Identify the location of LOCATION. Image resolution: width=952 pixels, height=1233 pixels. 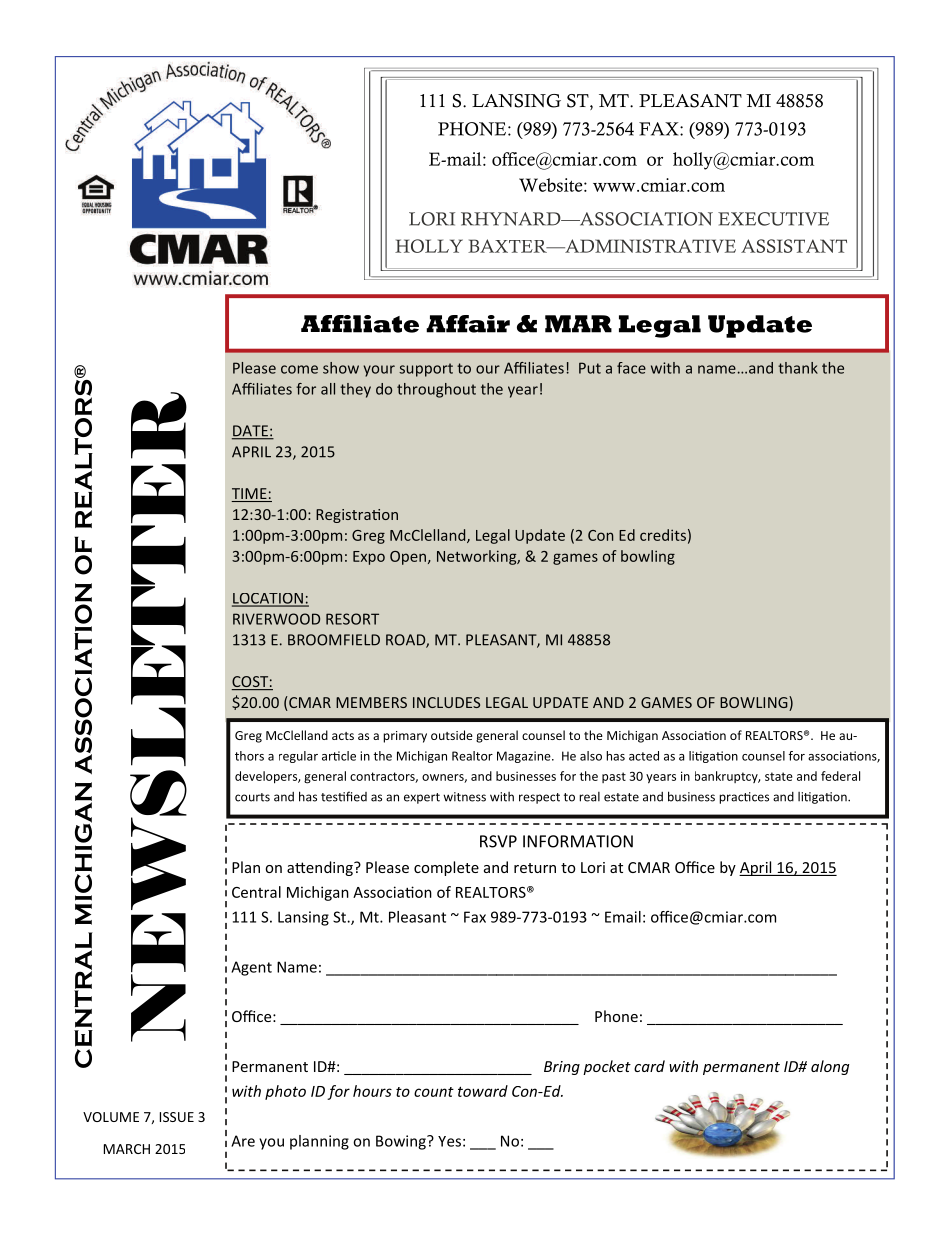
(268, 599).
